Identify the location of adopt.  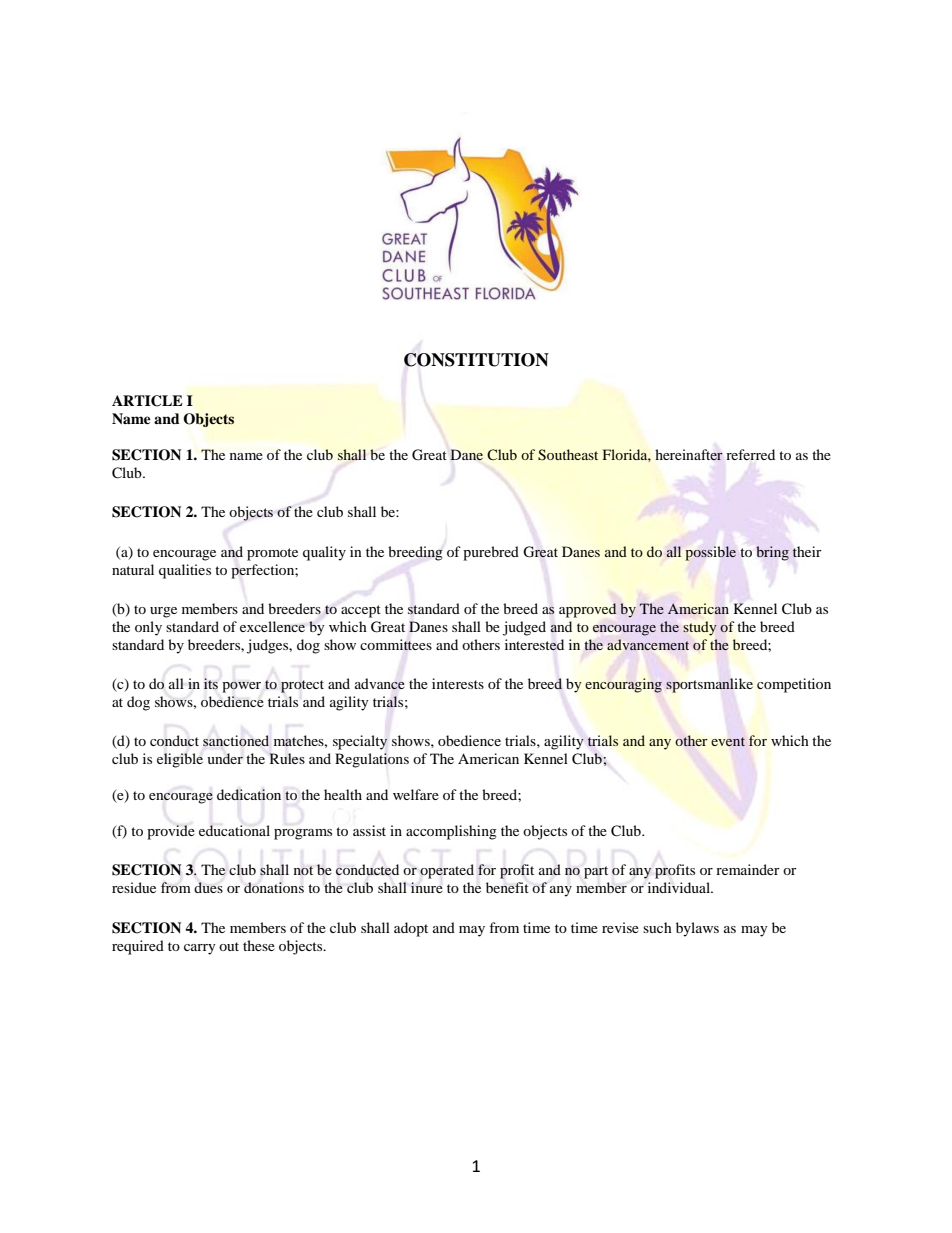
(411, 929).
